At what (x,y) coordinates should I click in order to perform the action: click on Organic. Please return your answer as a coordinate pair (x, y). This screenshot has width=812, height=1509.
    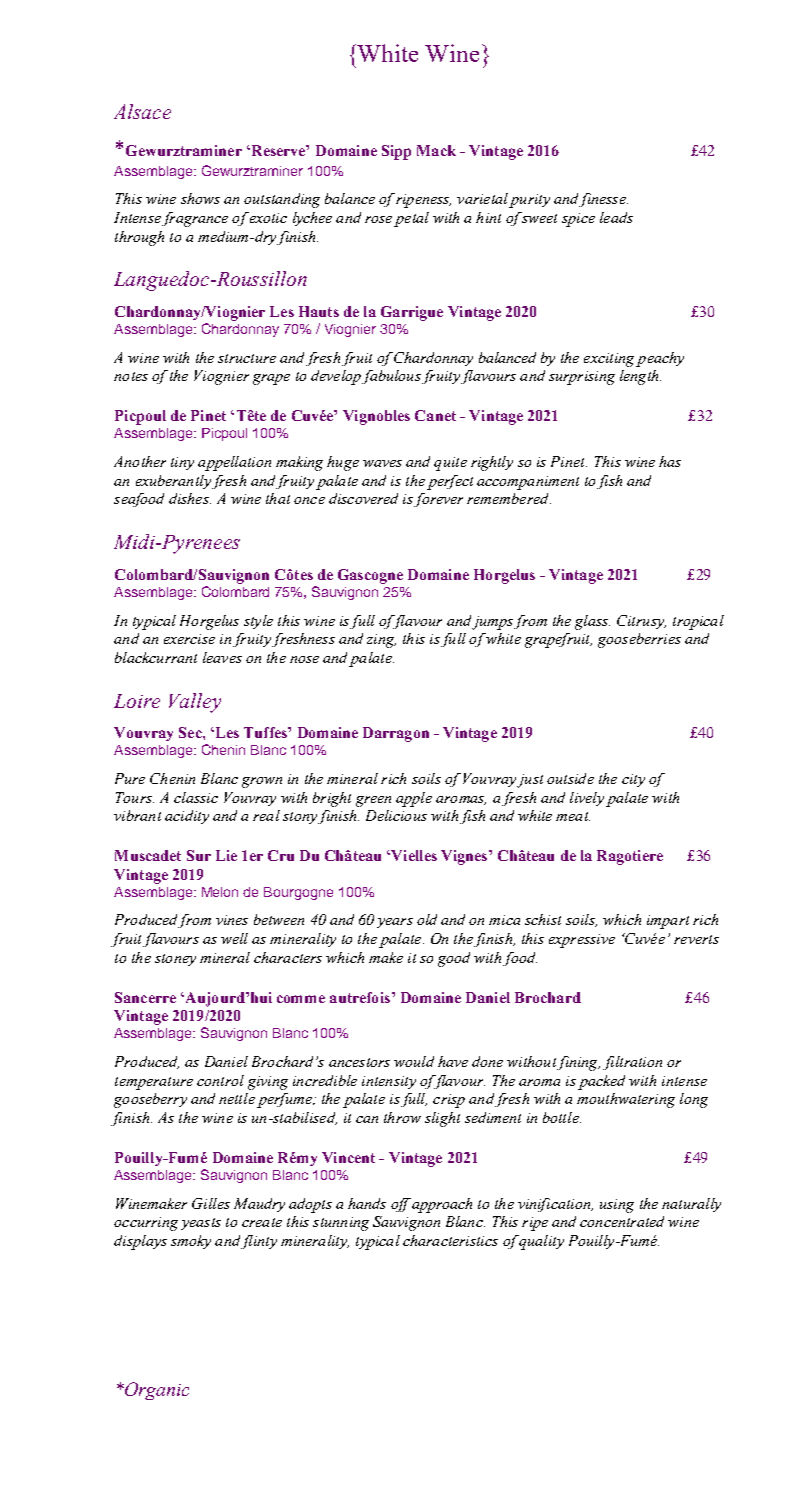
    Looking at the image, I should click on (156, 1391).
